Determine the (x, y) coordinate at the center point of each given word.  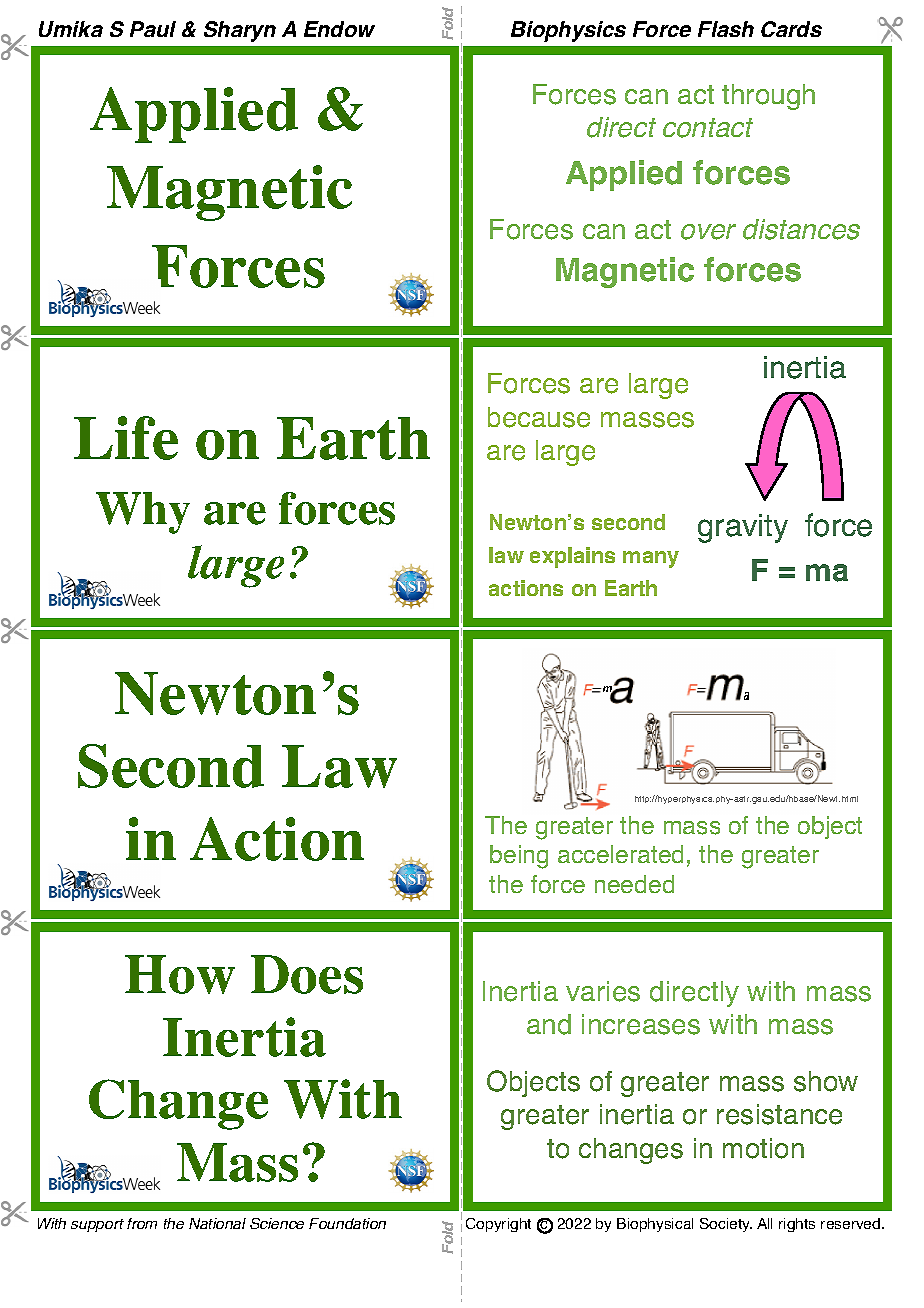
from (142, 1223)
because (539, 417)
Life (126, 438)
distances (801, 229)
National (217, 1223)
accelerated (620, 854)
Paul (153, 29)
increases (641, 1024)
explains (572, 557)
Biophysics (568, 31)
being (519, 857)
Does (307, 974)
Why (143, 513)
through (768, 97)
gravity (743, 528)
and (549, 1024)
